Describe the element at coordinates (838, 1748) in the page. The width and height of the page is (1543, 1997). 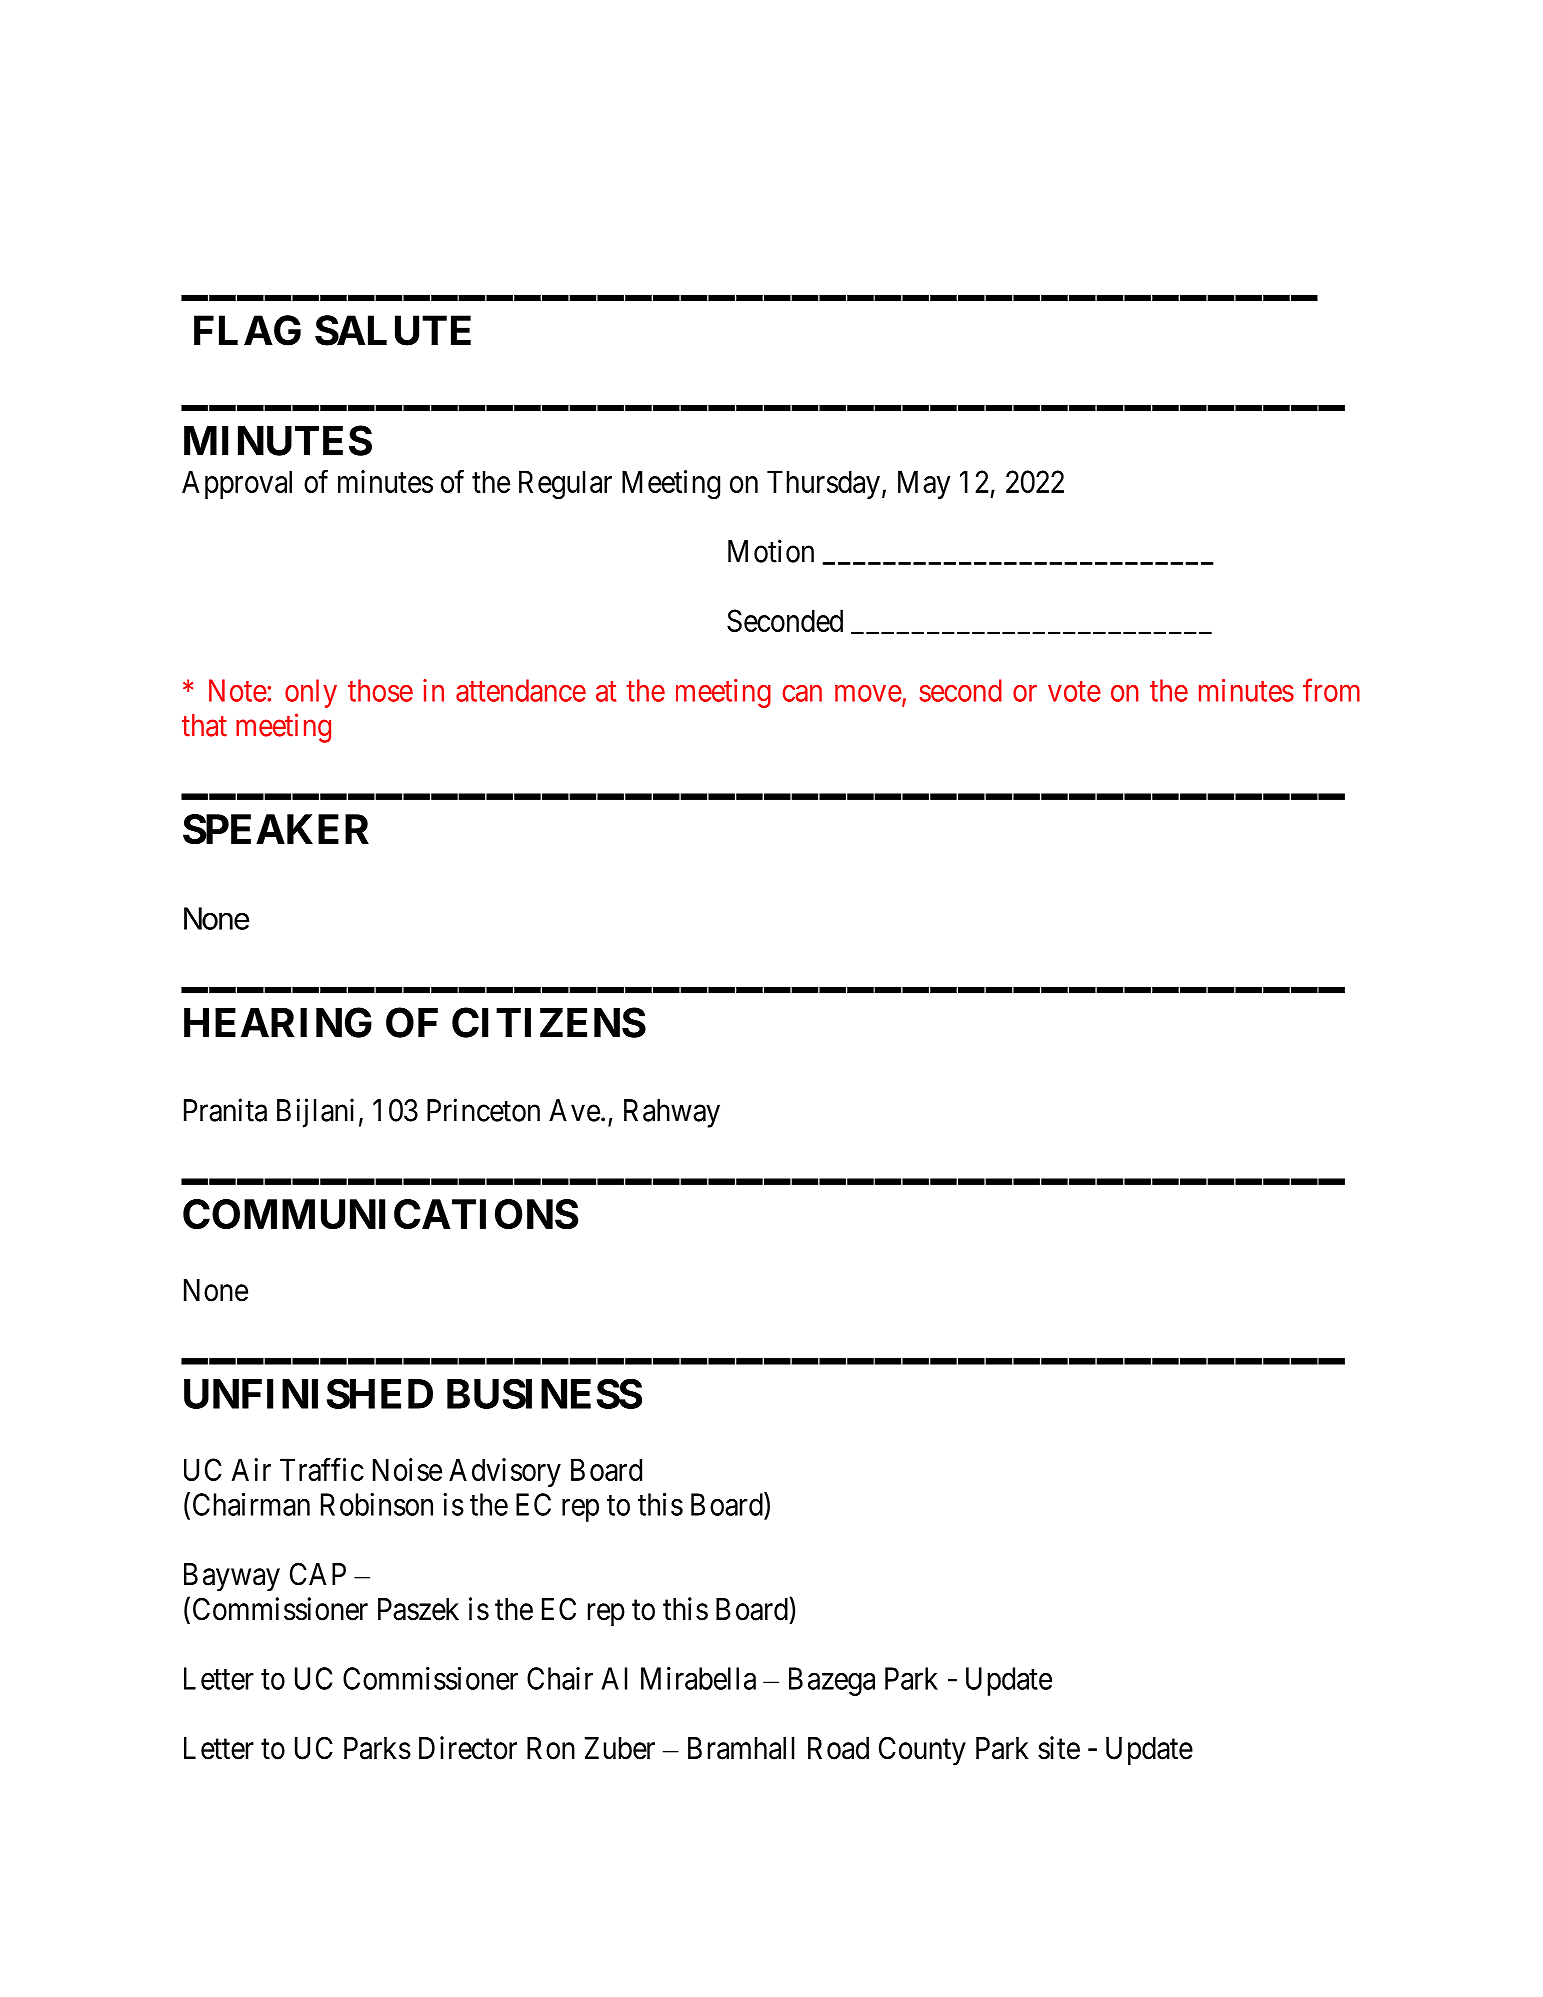
I see `Road` at that location.
